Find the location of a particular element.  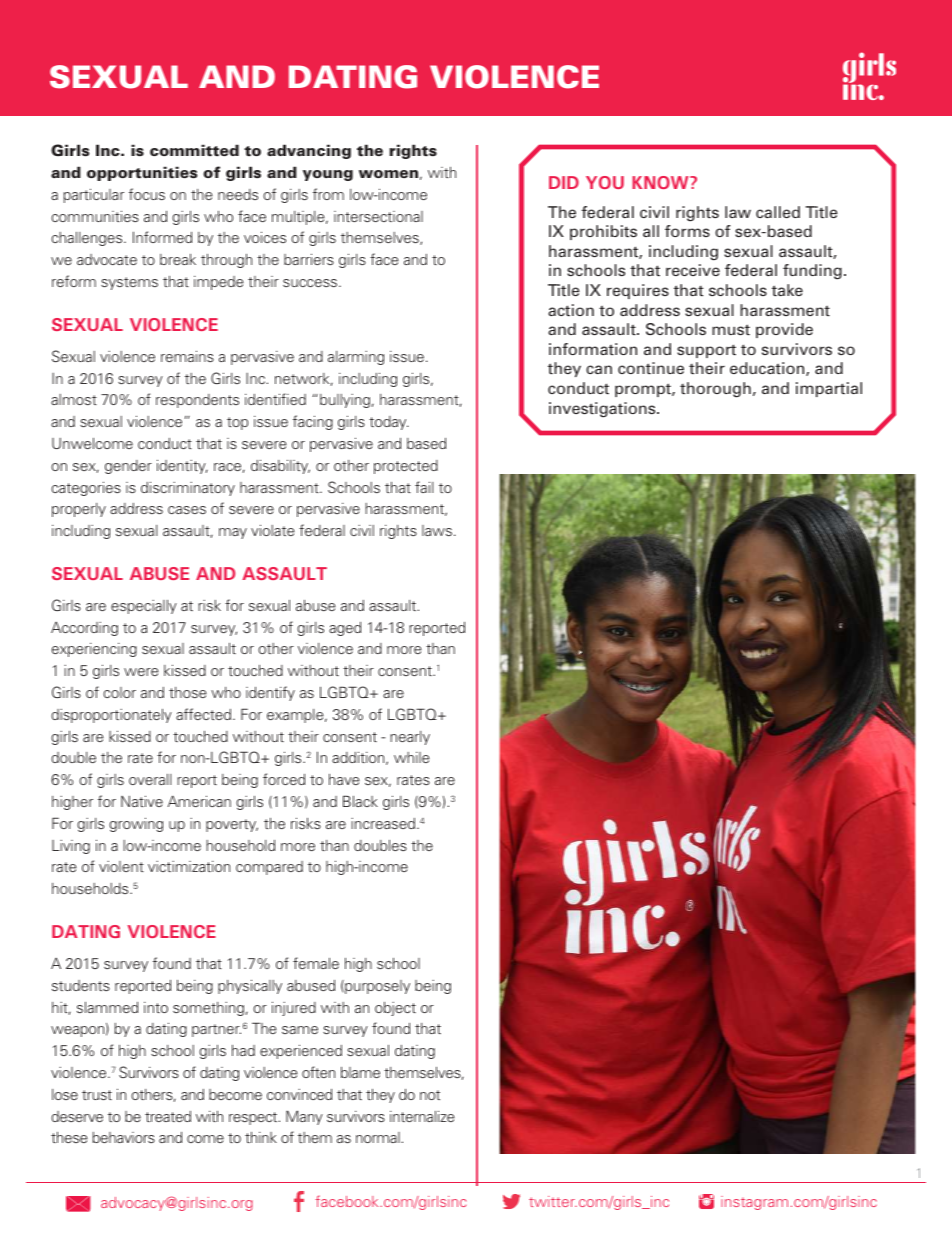

intersectional is located at coordinates (378, 216).
